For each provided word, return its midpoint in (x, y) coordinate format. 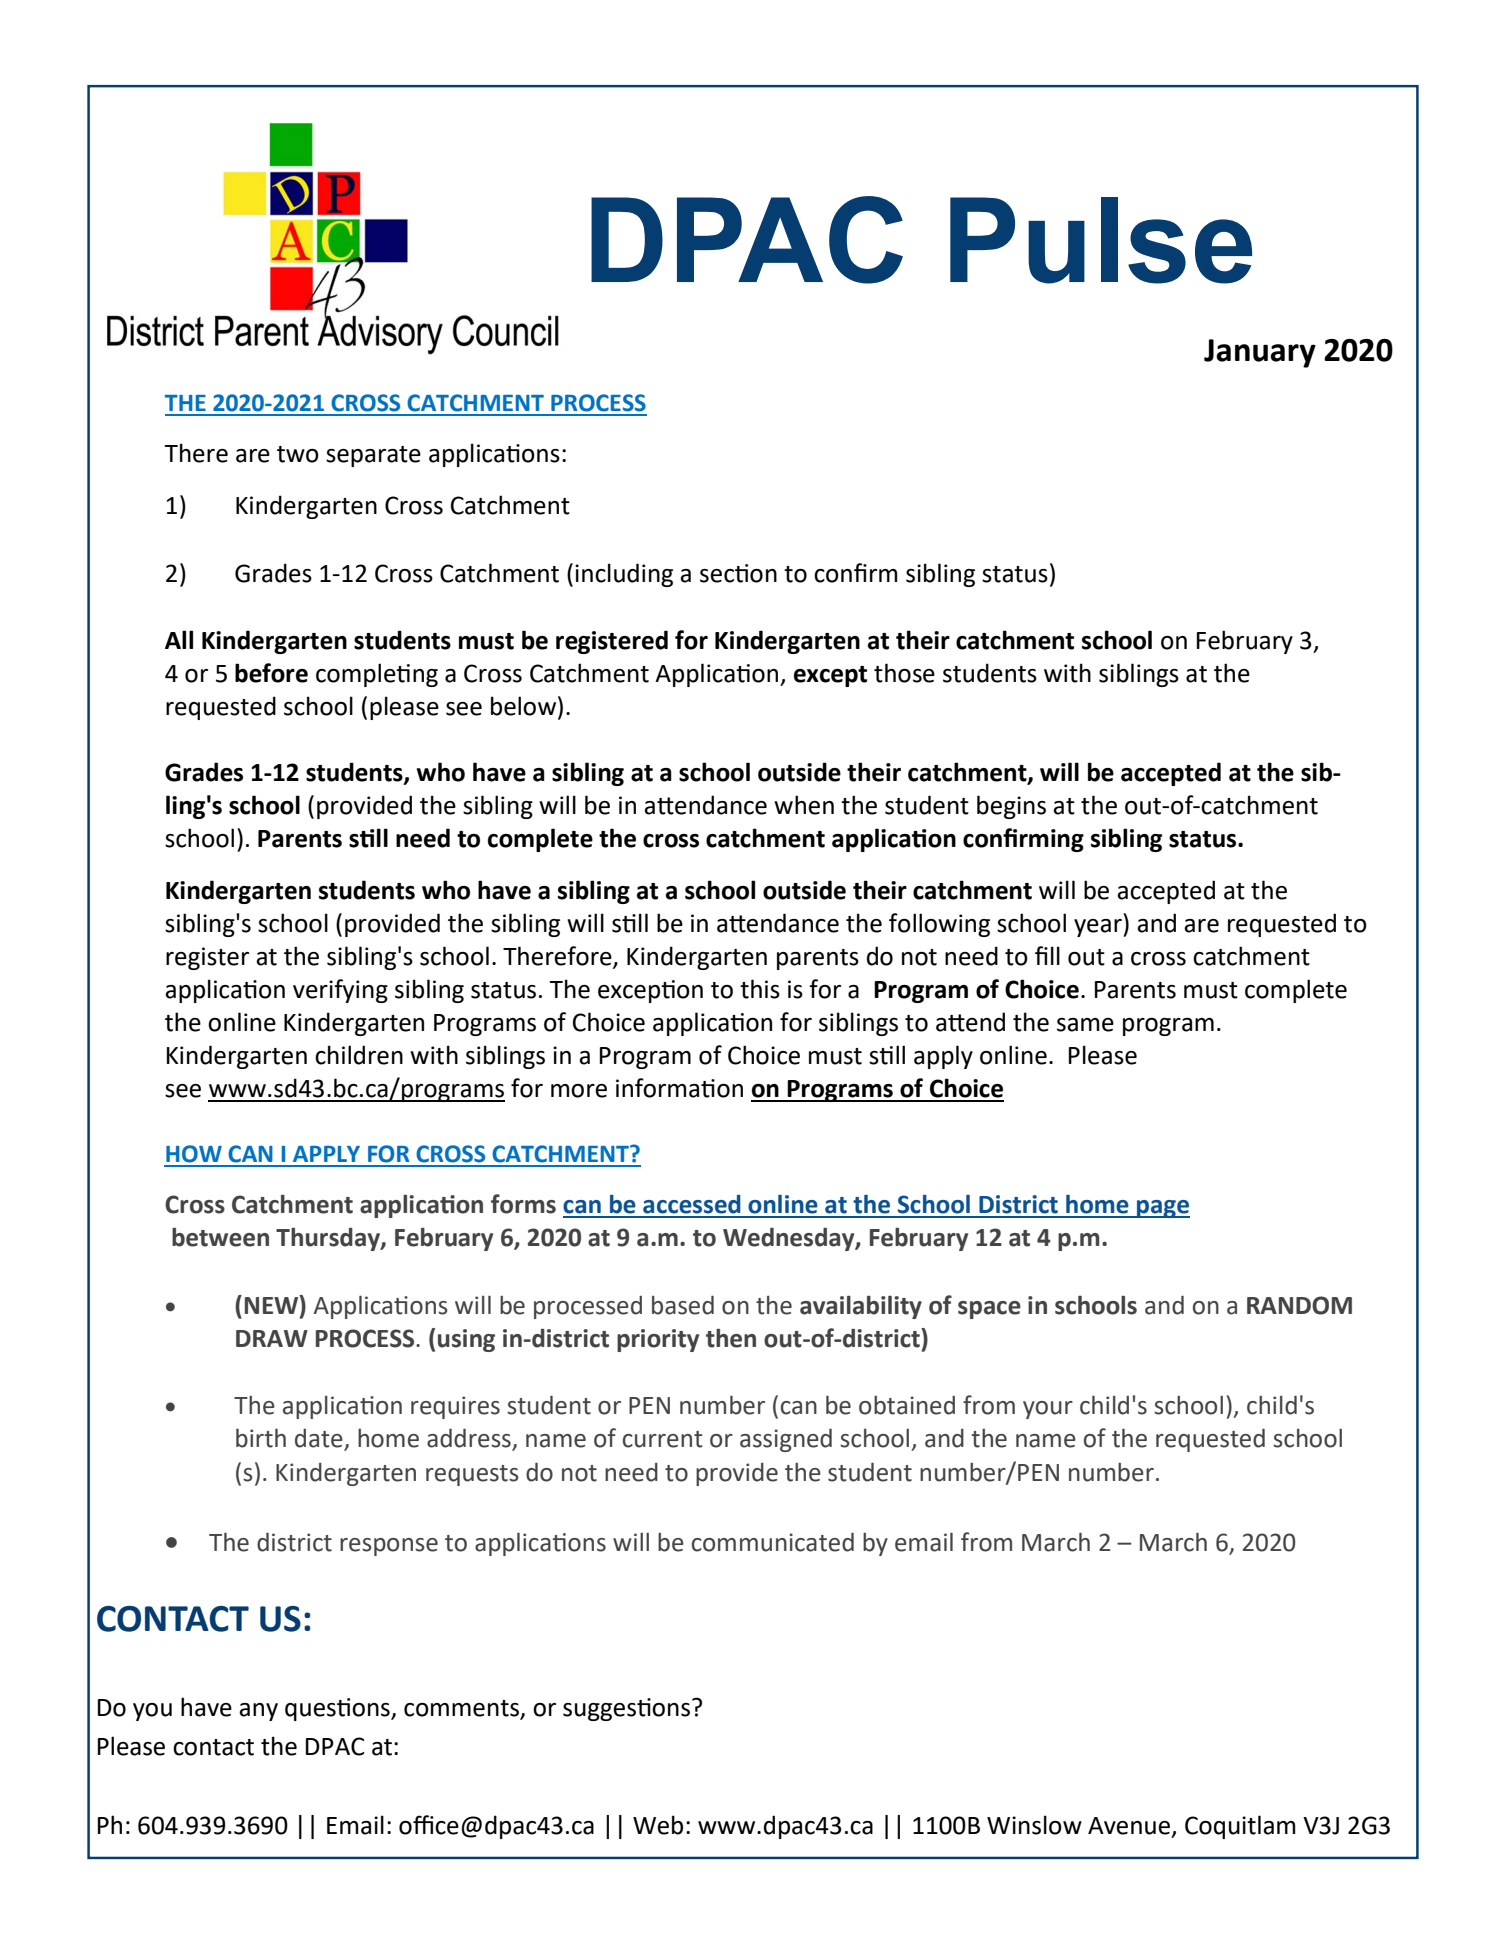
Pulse (1101, 240)
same (1085, 1025)
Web (658, 1825)
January (1260, 353)
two (298, 454)
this (760, 989)
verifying (340, 991)
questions (338, 1709)
